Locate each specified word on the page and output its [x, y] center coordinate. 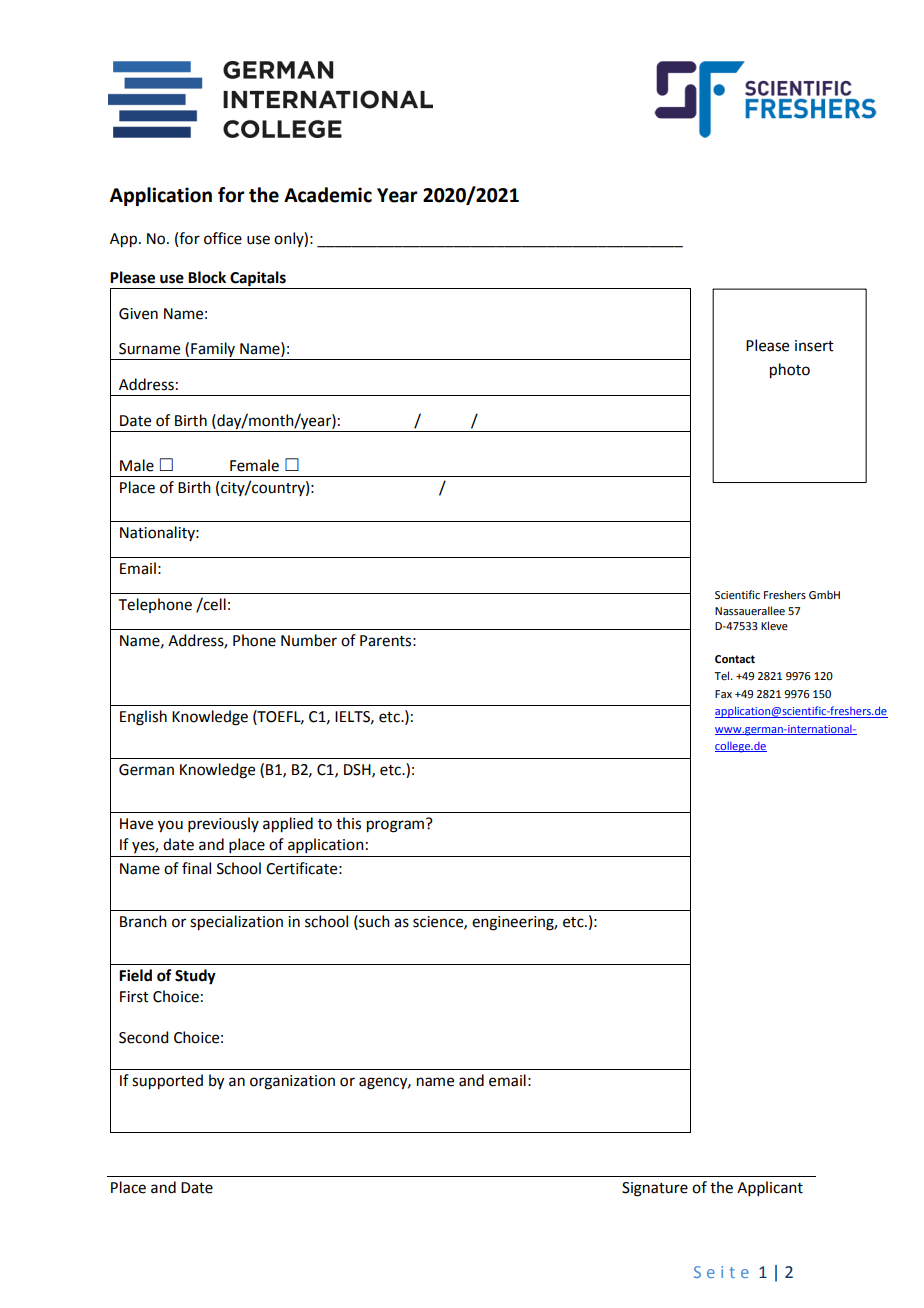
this [348, 823]
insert [814, 346]
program [397, 825]
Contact [735, 659]
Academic [328, 195]
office [223, 238]
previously [223, 824]
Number [309, 640]
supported [167, 1082]
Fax [723, 694]
